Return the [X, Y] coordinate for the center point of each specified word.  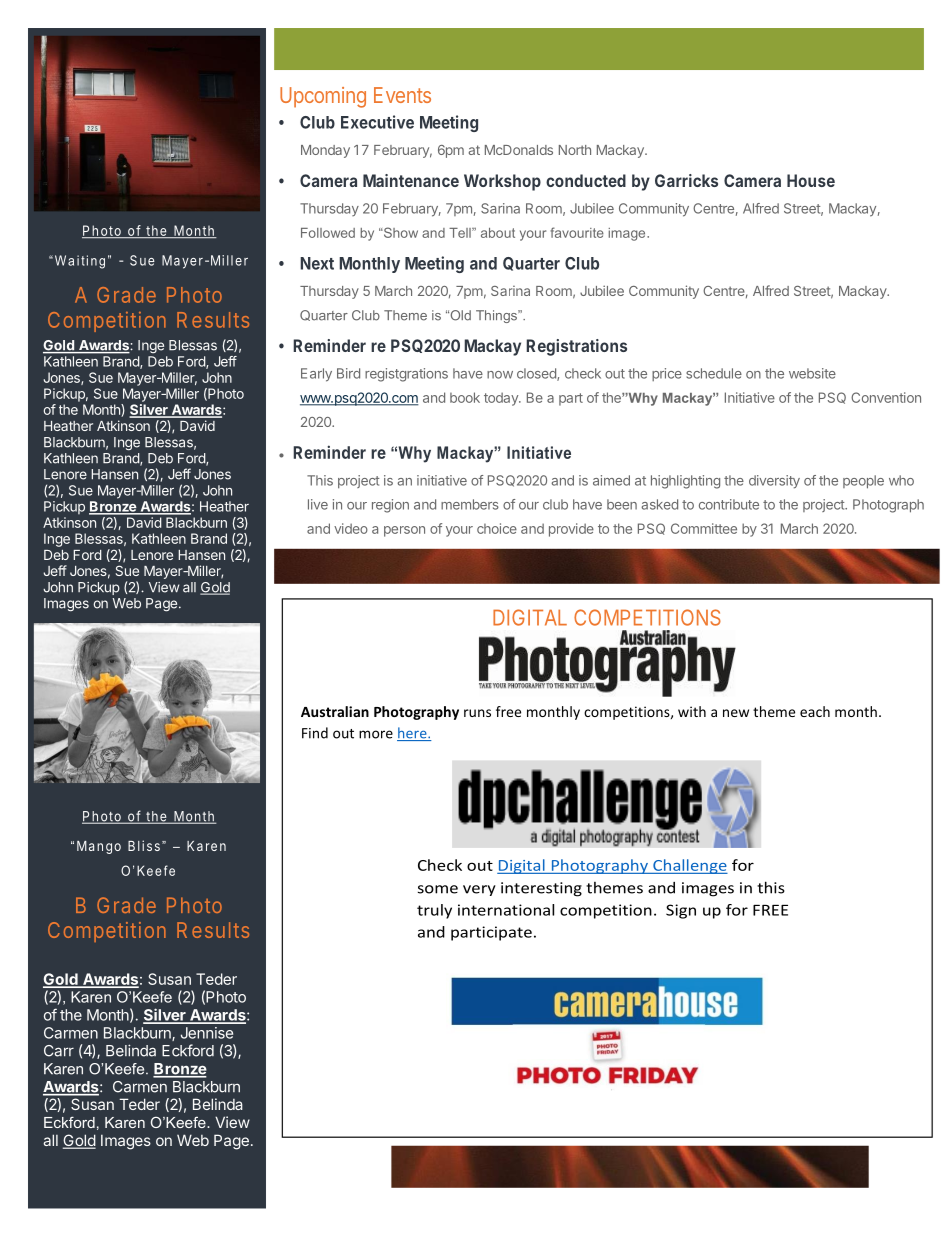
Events [402, 95]
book [465, 397]
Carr [59, 1051]
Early [316, 375]
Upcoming [323, 97]
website [812, 373]
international [506, 910]
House [811, 180]
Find [315, 733]
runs [477, 713]
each [815, 711]
